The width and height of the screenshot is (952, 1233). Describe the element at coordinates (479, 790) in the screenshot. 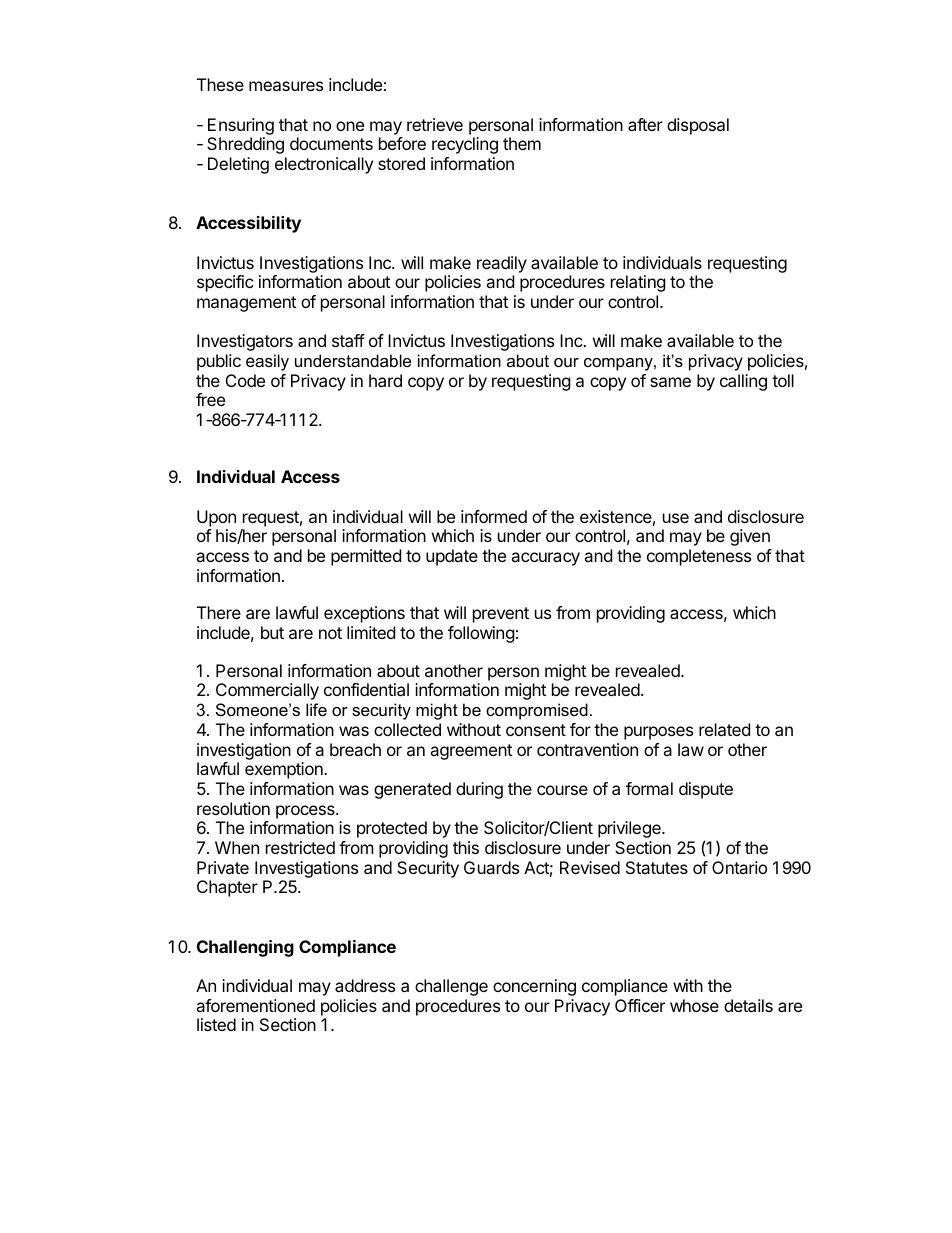

I see `during` at that location.
